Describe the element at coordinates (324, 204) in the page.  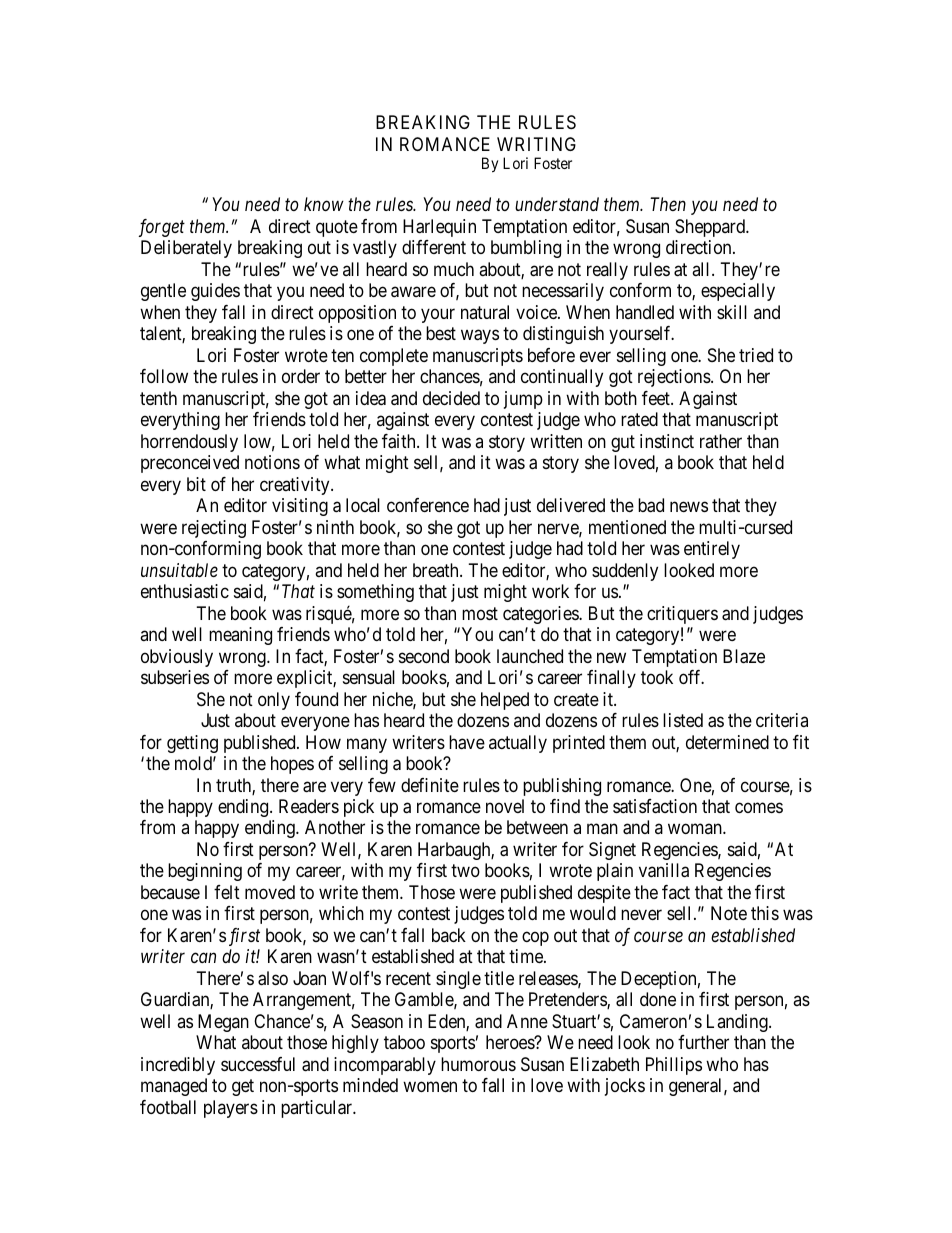
I see `know` at that location.
